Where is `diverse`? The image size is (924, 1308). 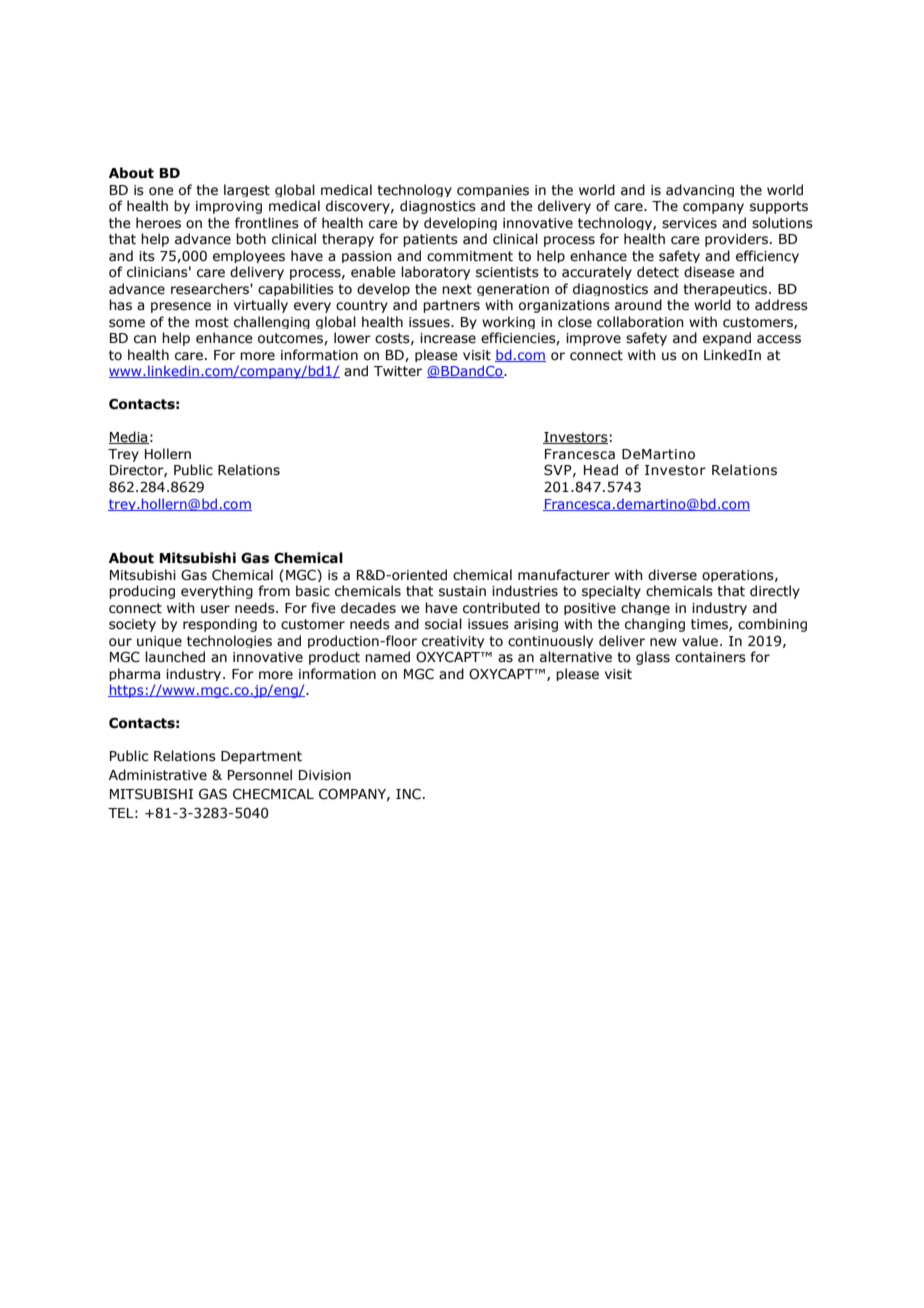 diverse is located at coordinates (672, 575).
